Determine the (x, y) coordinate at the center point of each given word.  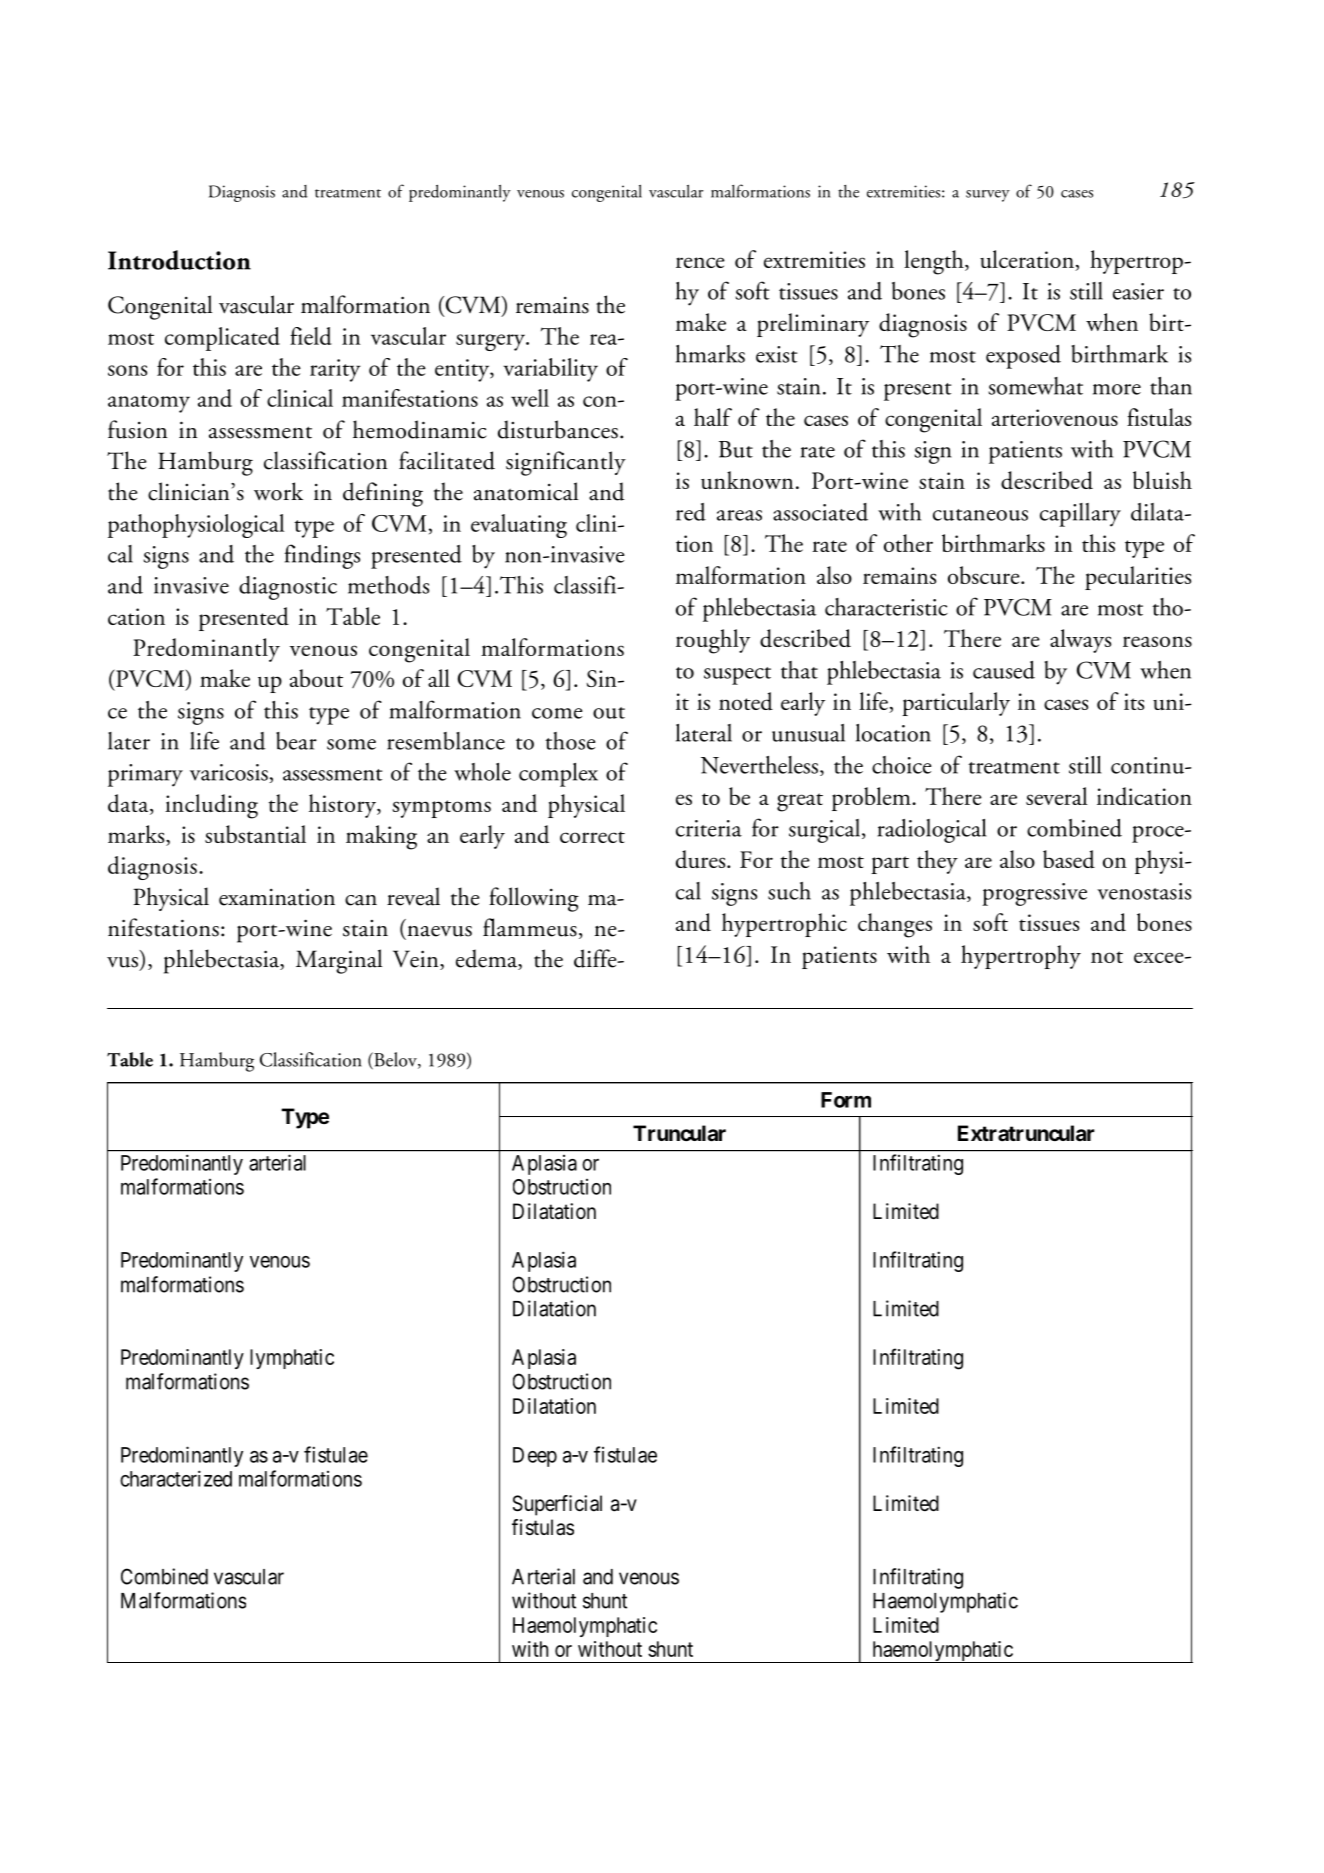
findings (322, 556)
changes (895, 925)
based (1069, 859)
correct (592, 837)
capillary (1080, 515)
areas (739, 515)
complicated (222, 339)
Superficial (557, 1505)
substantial (255, 834)
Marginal (339, 961)
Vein (417, 960)
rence (700, 262)
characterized (176, 1478)
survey (988, 196)
